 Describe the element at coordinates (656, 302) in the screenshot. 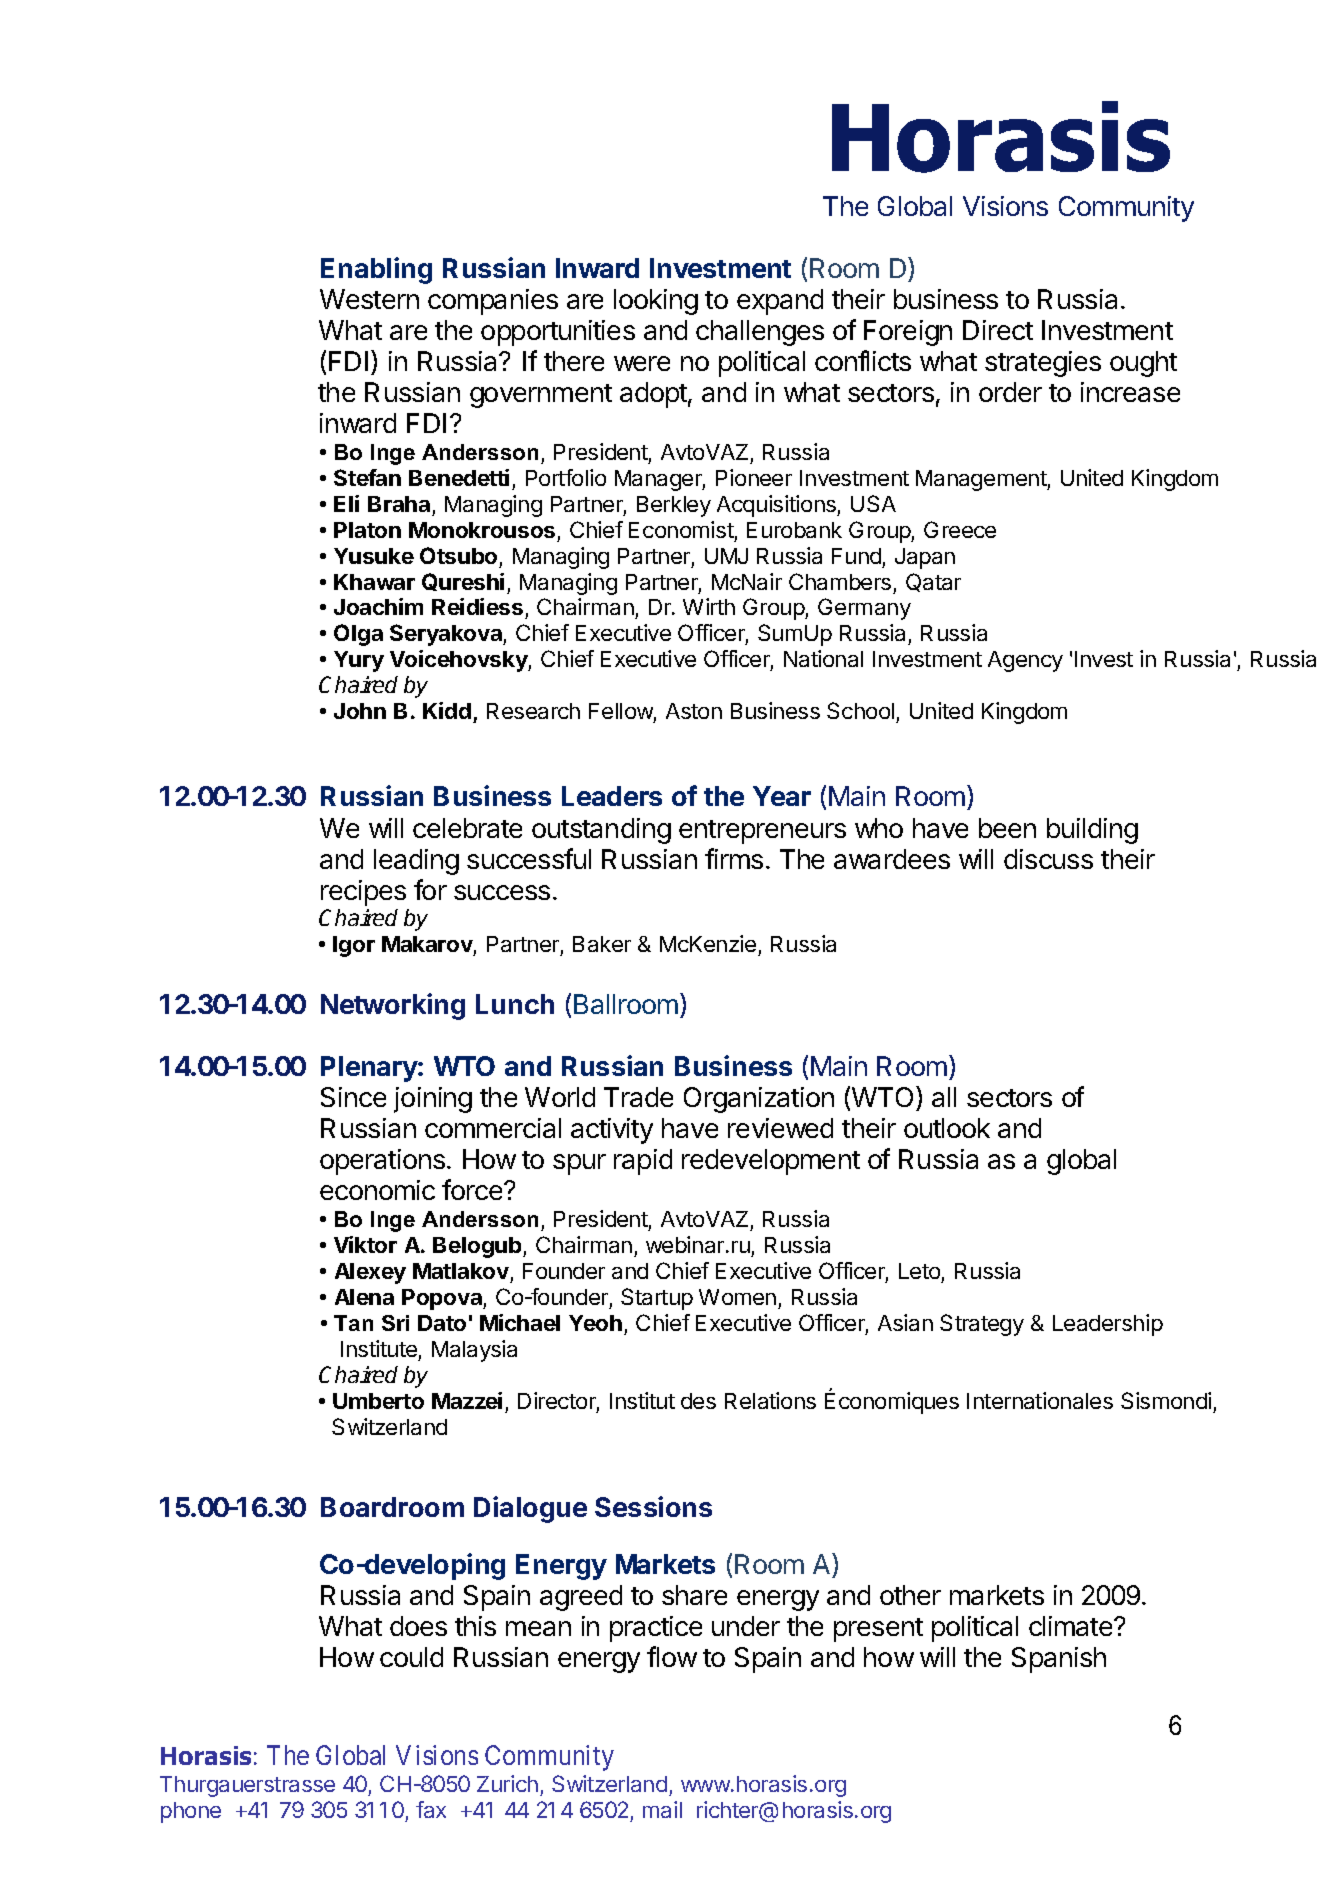

I see `looking` at that location.
